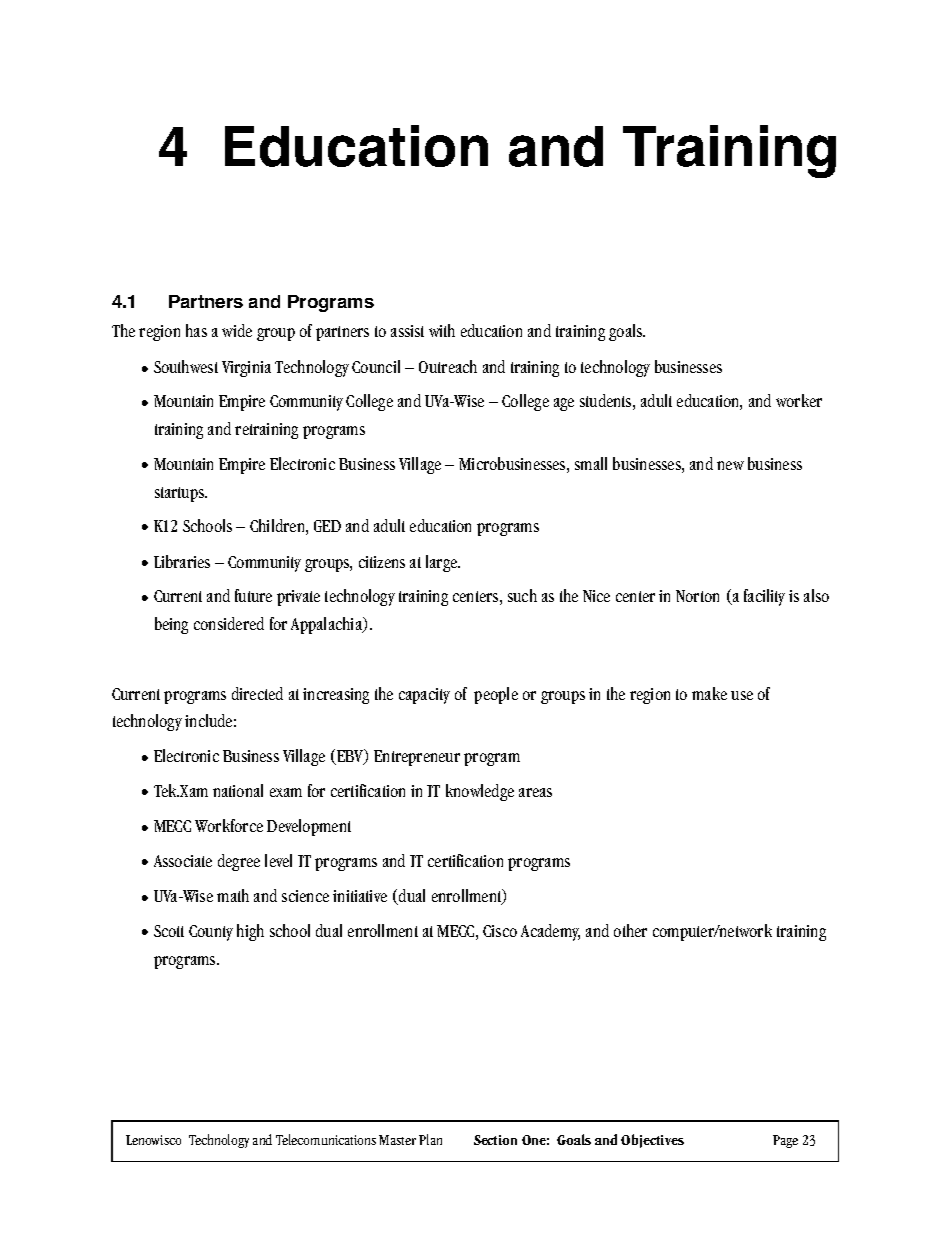  What do you see at coordinates (496, 695) in the screenshot?
I see `people` at bounding box center [496, 695].
